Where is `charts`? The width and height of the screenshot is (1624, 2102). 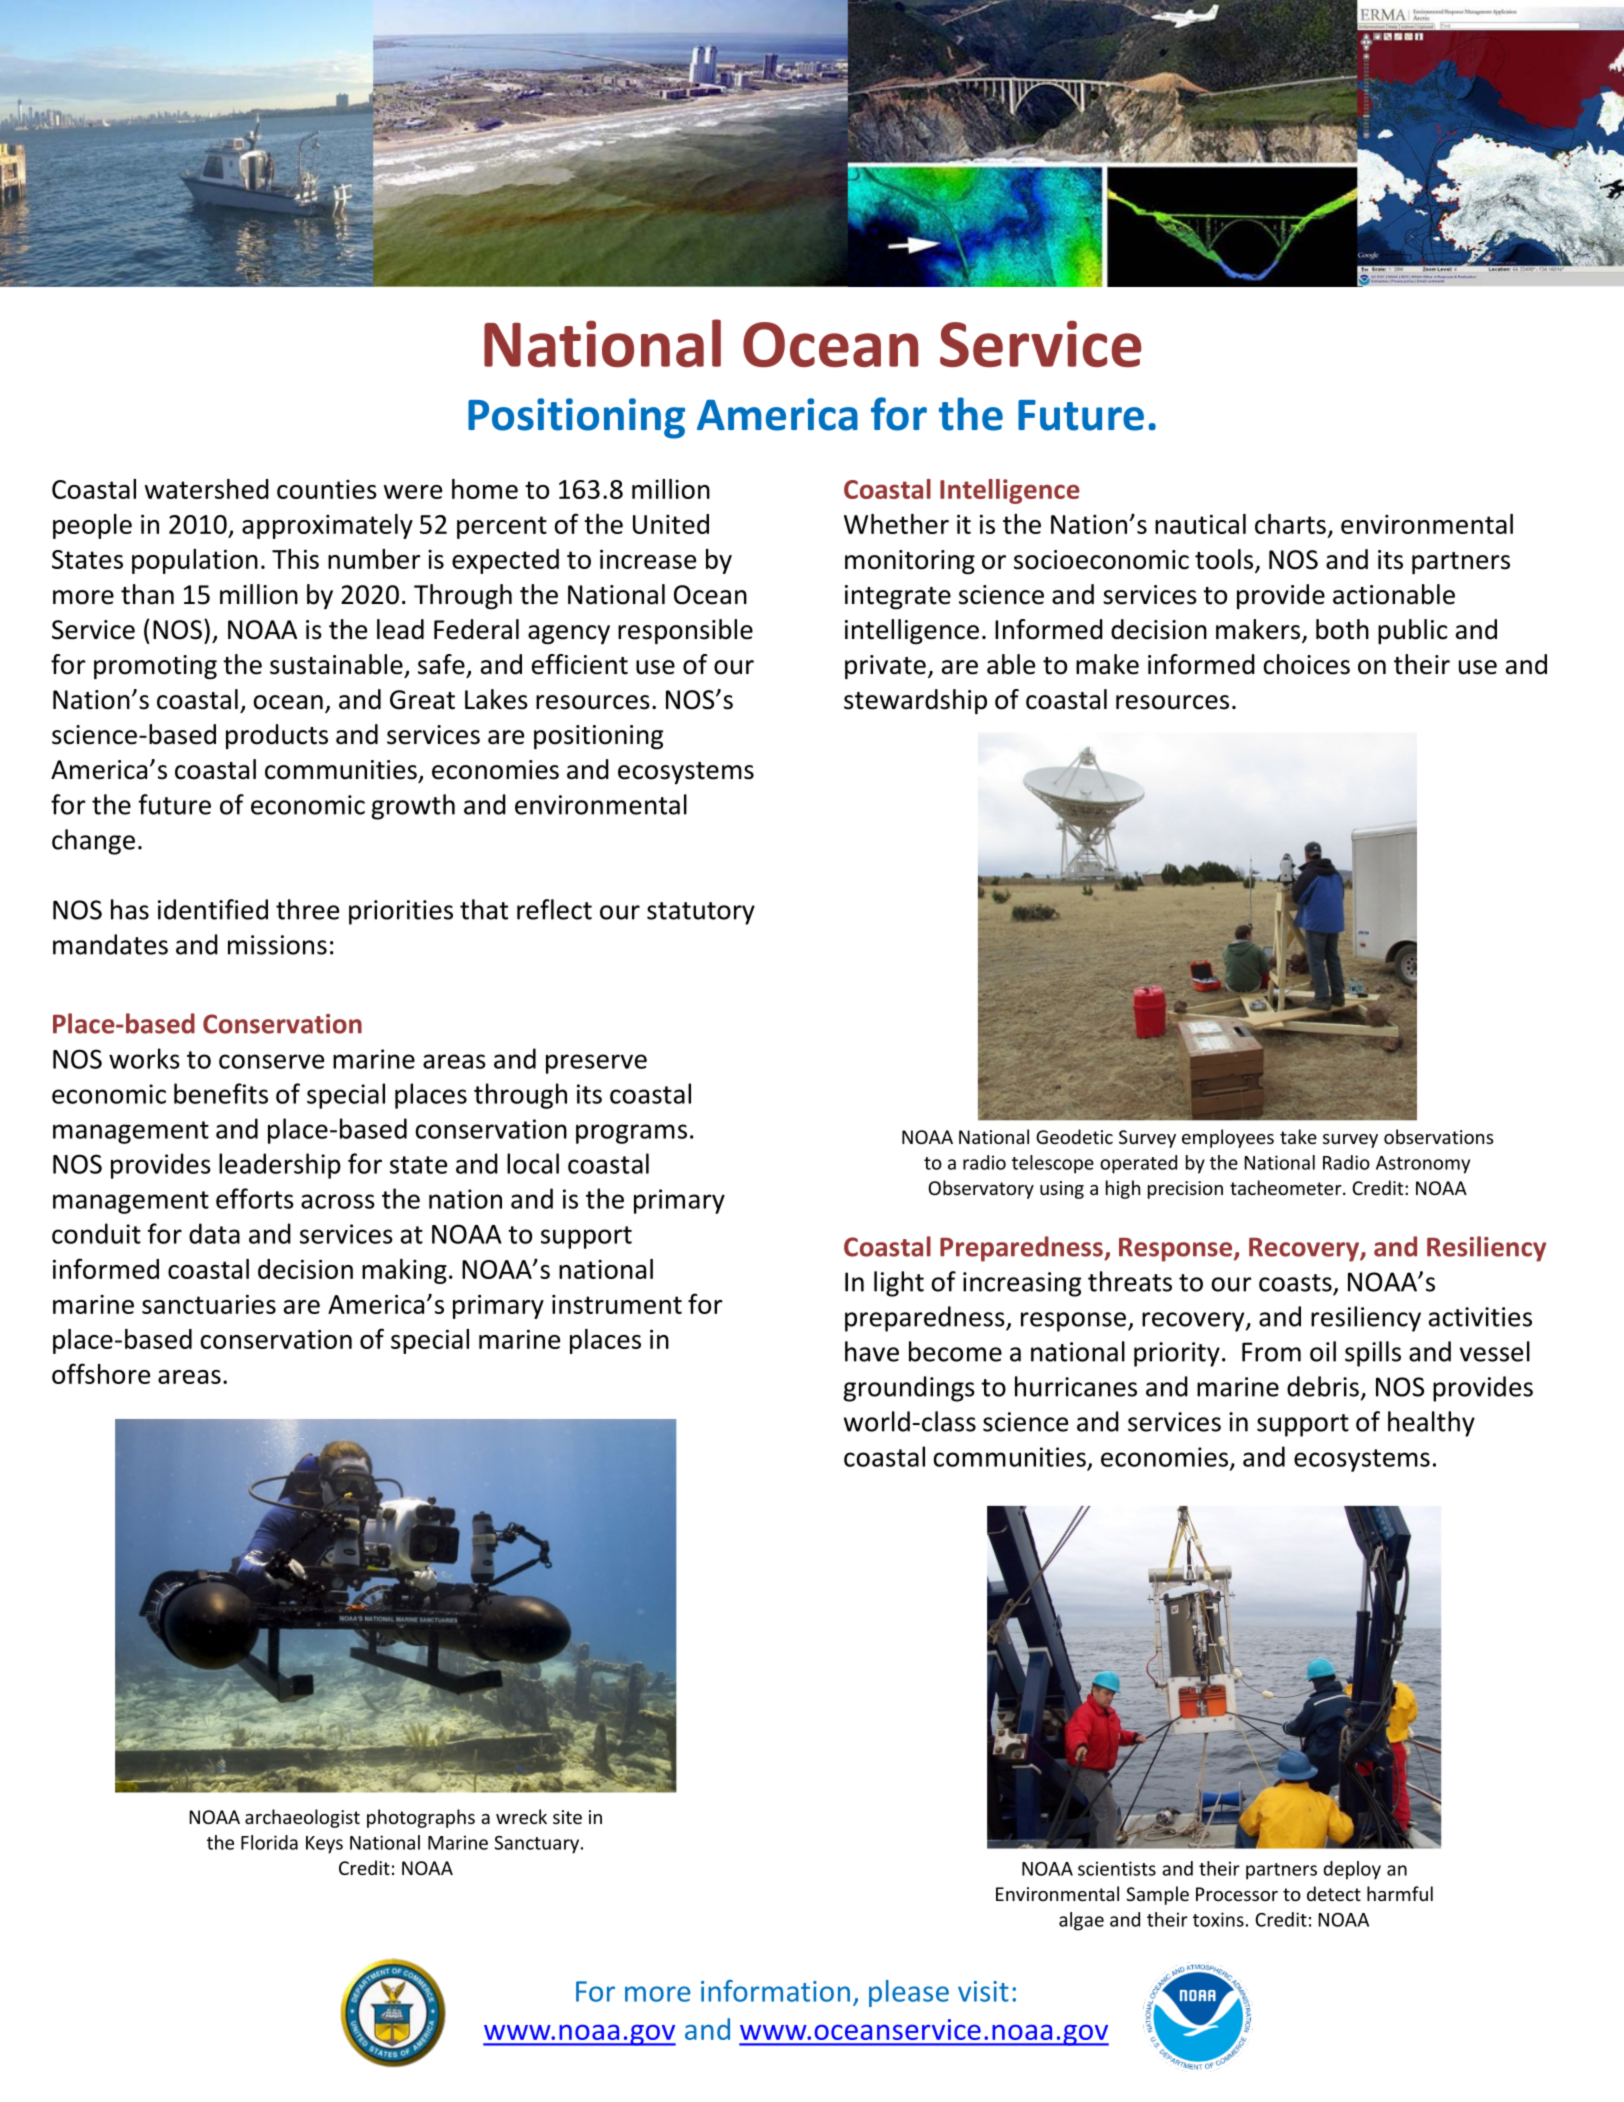
charts is located at coordinates (1290, 524).
